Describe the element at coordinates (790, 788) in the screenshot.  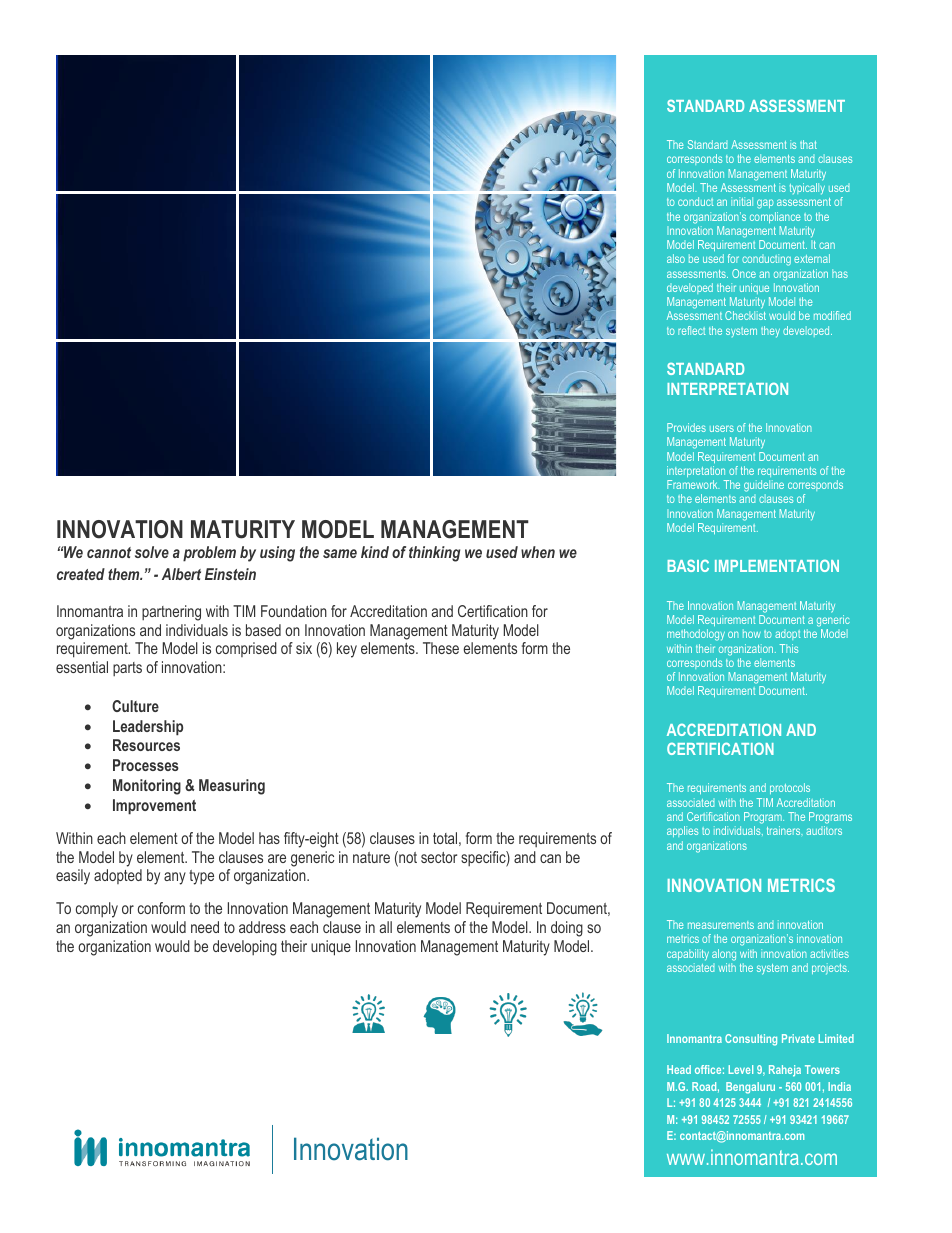
I see `protocols` at that location.
